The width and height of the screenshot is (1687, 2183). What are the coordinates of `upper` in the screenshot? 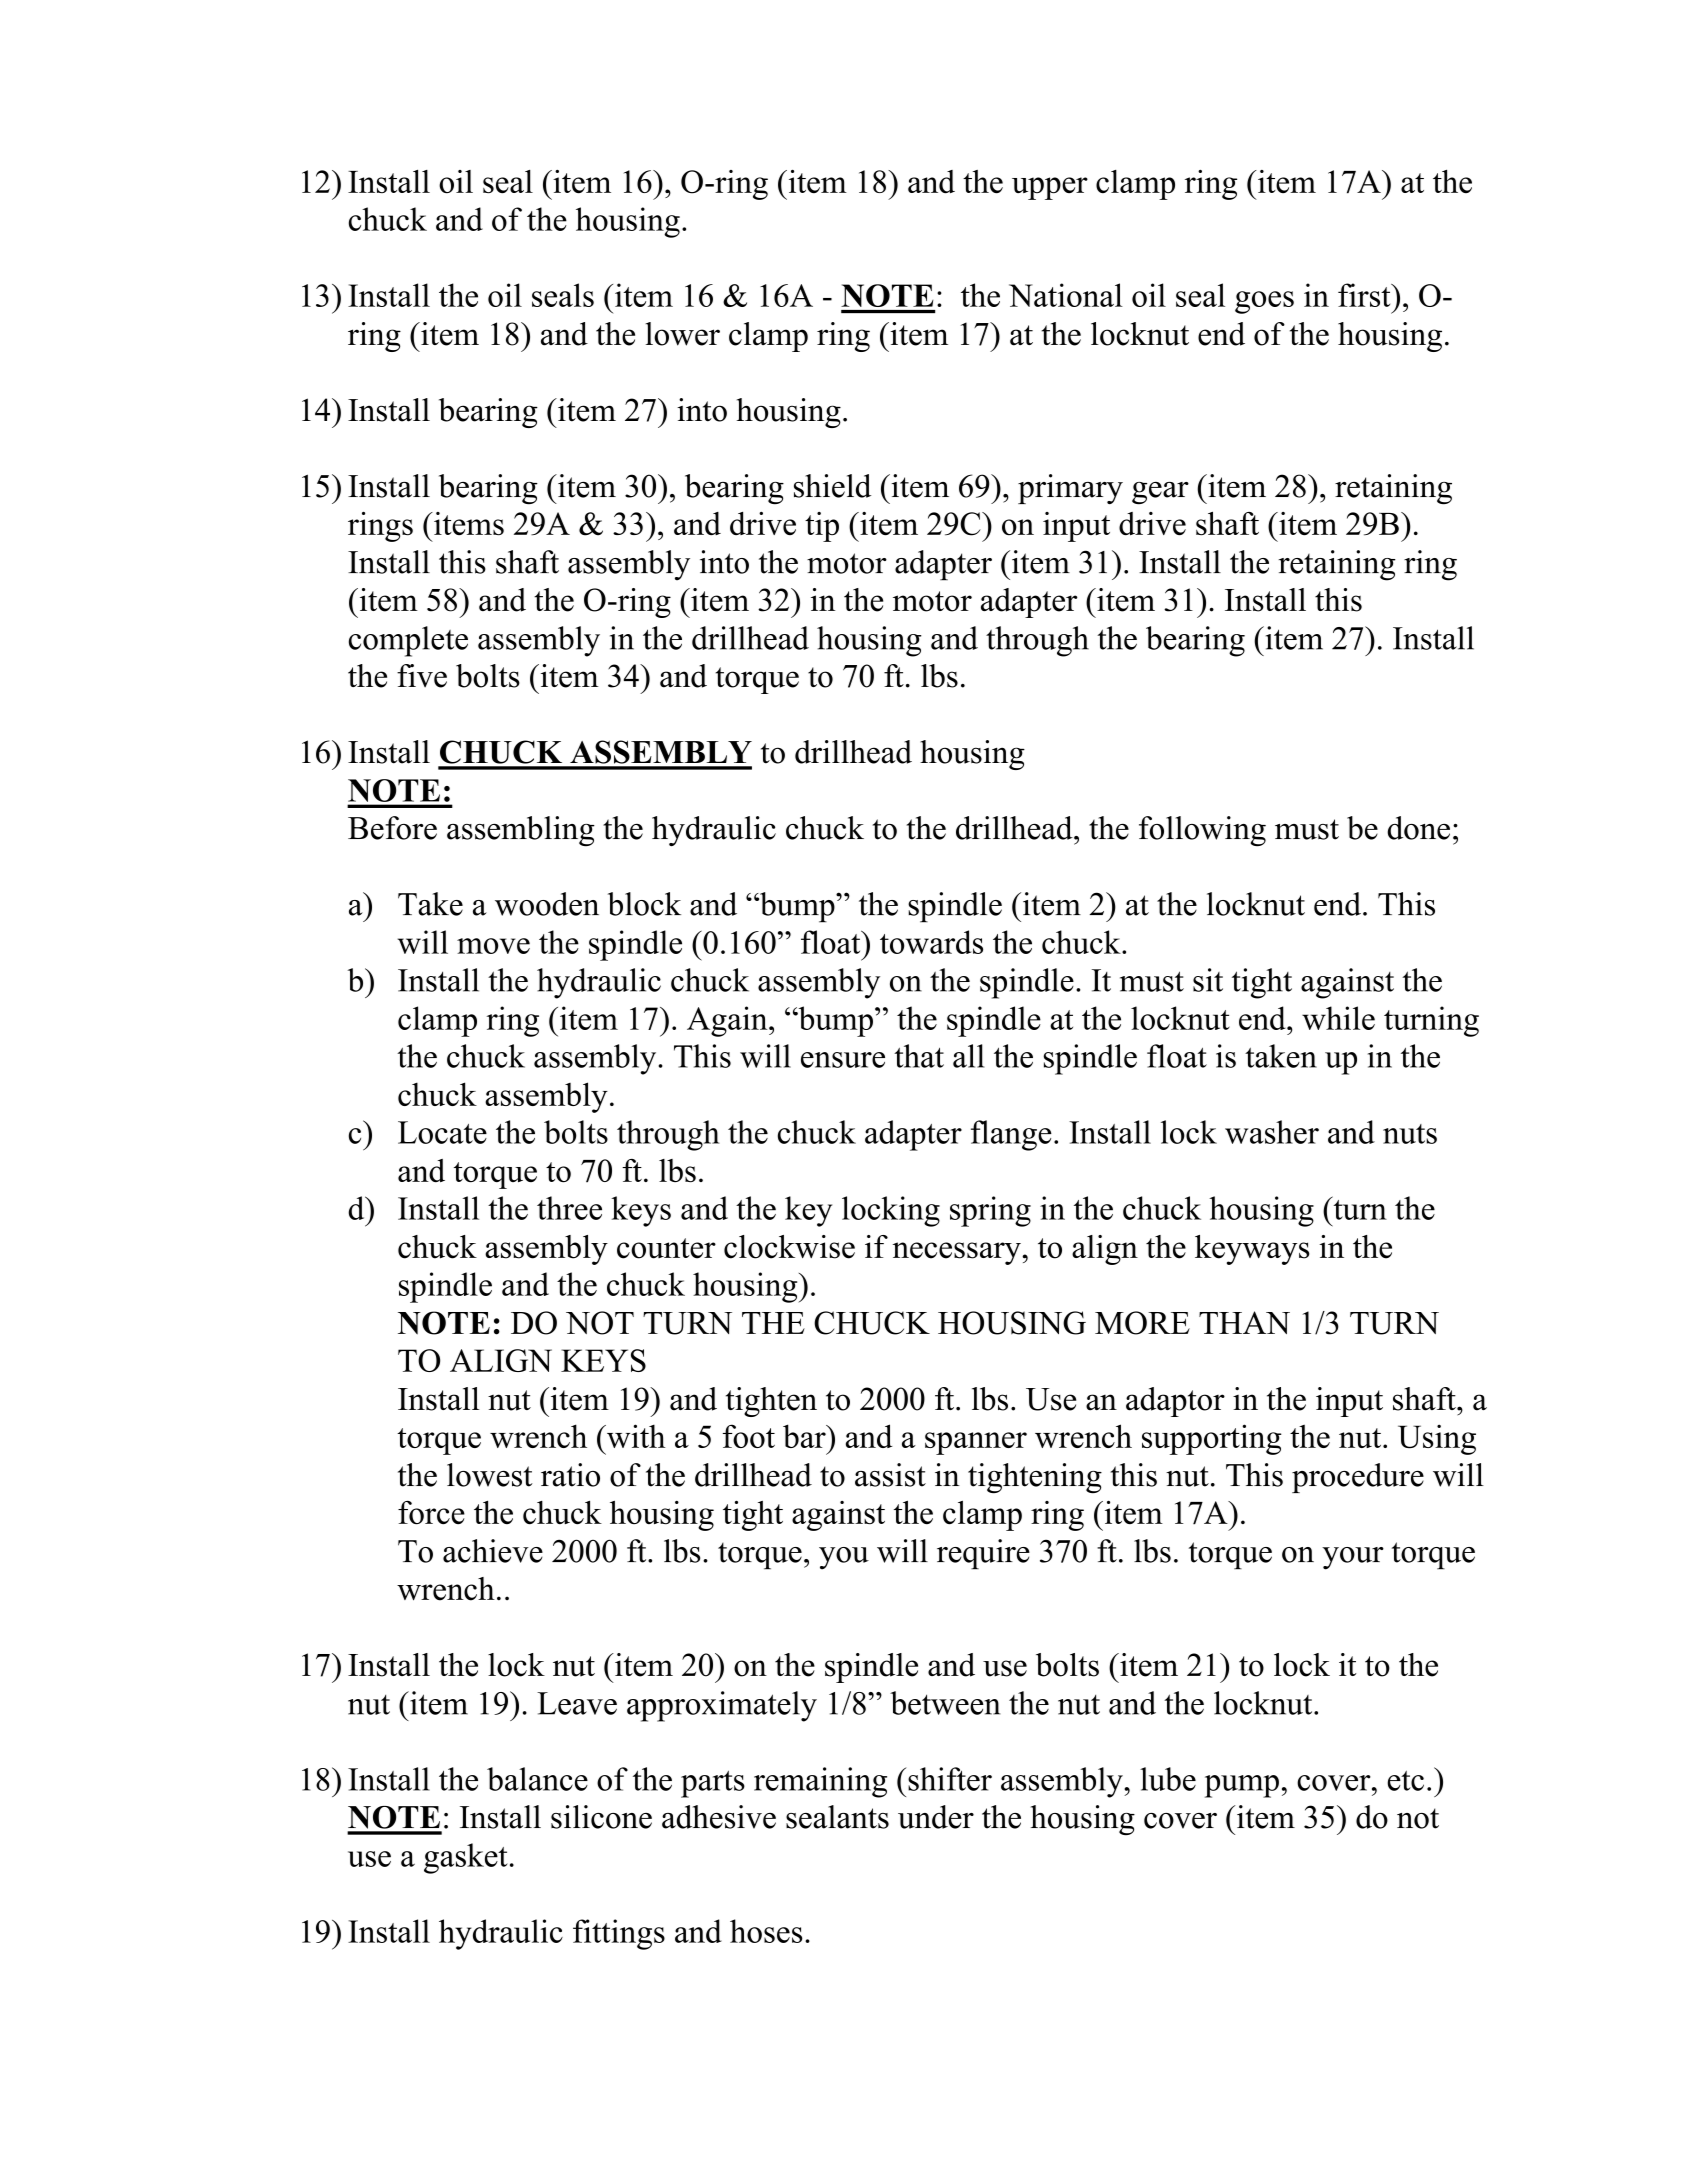 It's located at (1050, 188).
